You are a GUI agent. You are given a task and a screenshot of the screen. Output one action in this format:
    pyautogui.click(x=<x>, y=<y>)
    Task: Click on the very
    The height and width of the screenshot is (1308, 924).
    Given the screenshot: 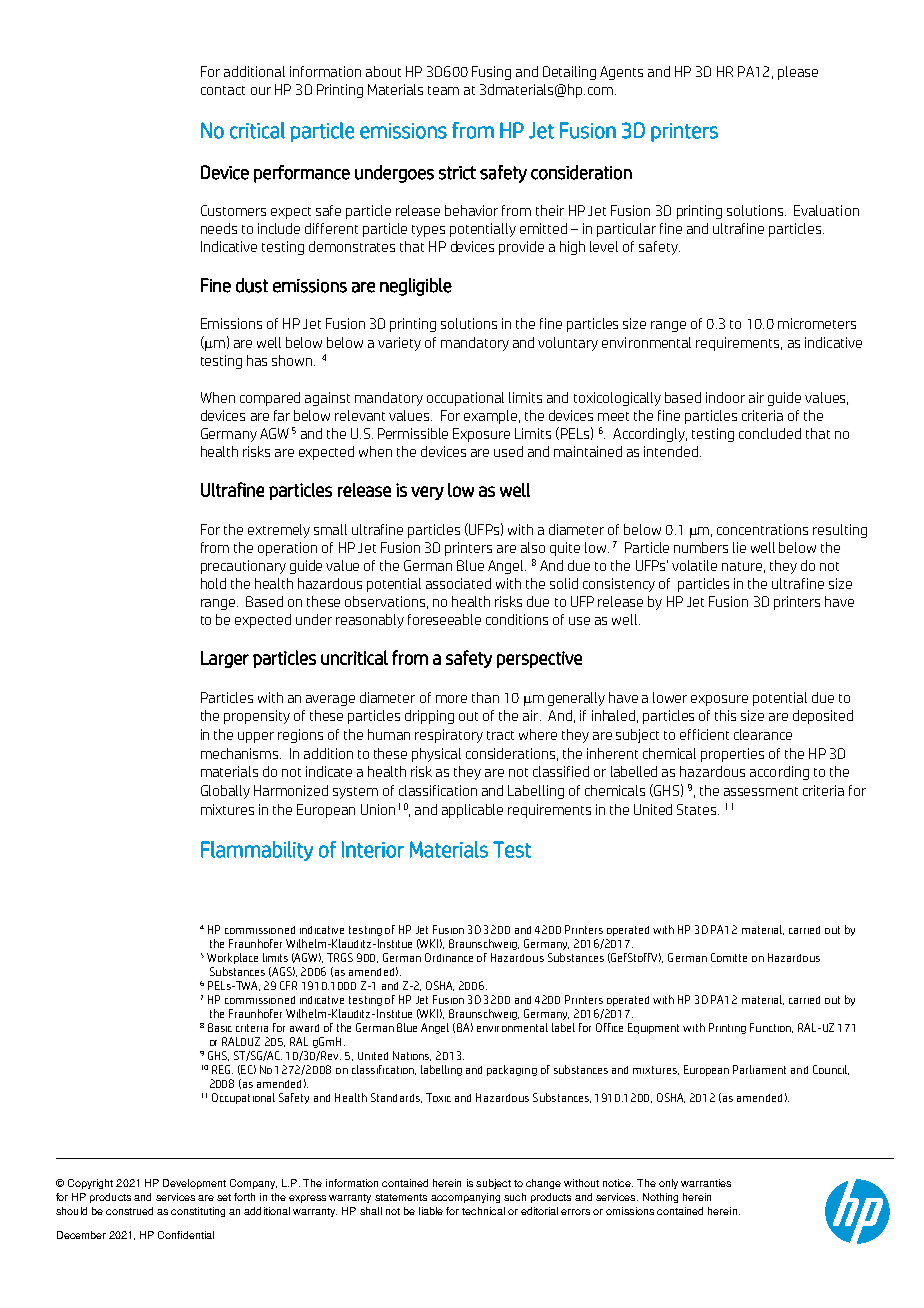 What is the action you would take?
    pyautogui.click(x=427, y=493)
